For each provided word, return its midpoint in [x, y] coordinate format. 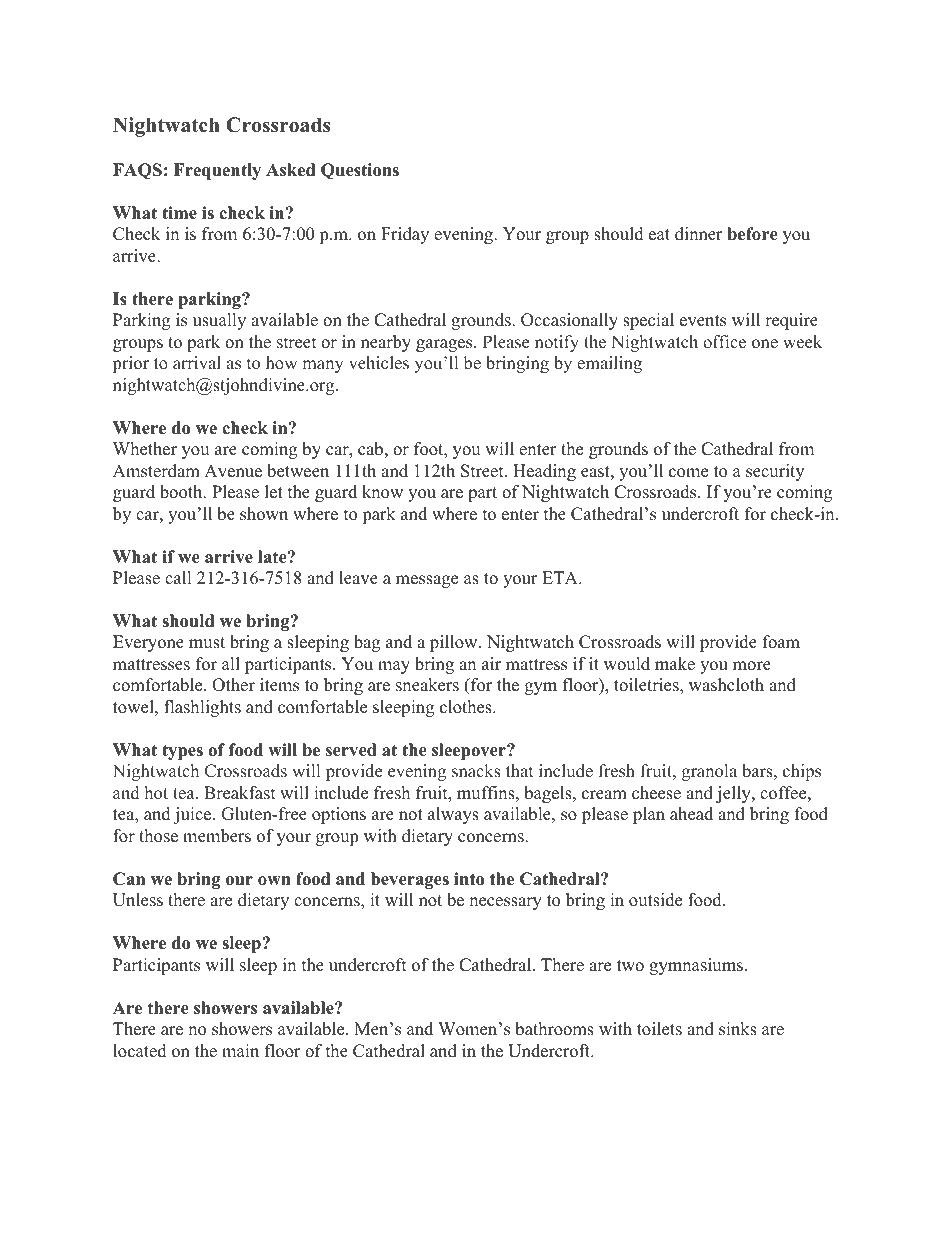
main [240, 1050]
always [453, 815]
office [724, 342]
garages [445, 345]
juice [194, 815]
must [207, 643]
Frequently [217, 171]
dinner [699, 234]
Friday [405, 235]
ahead [691, 814]
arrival [197, 362]
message [427, 581]
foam [781, 642]
